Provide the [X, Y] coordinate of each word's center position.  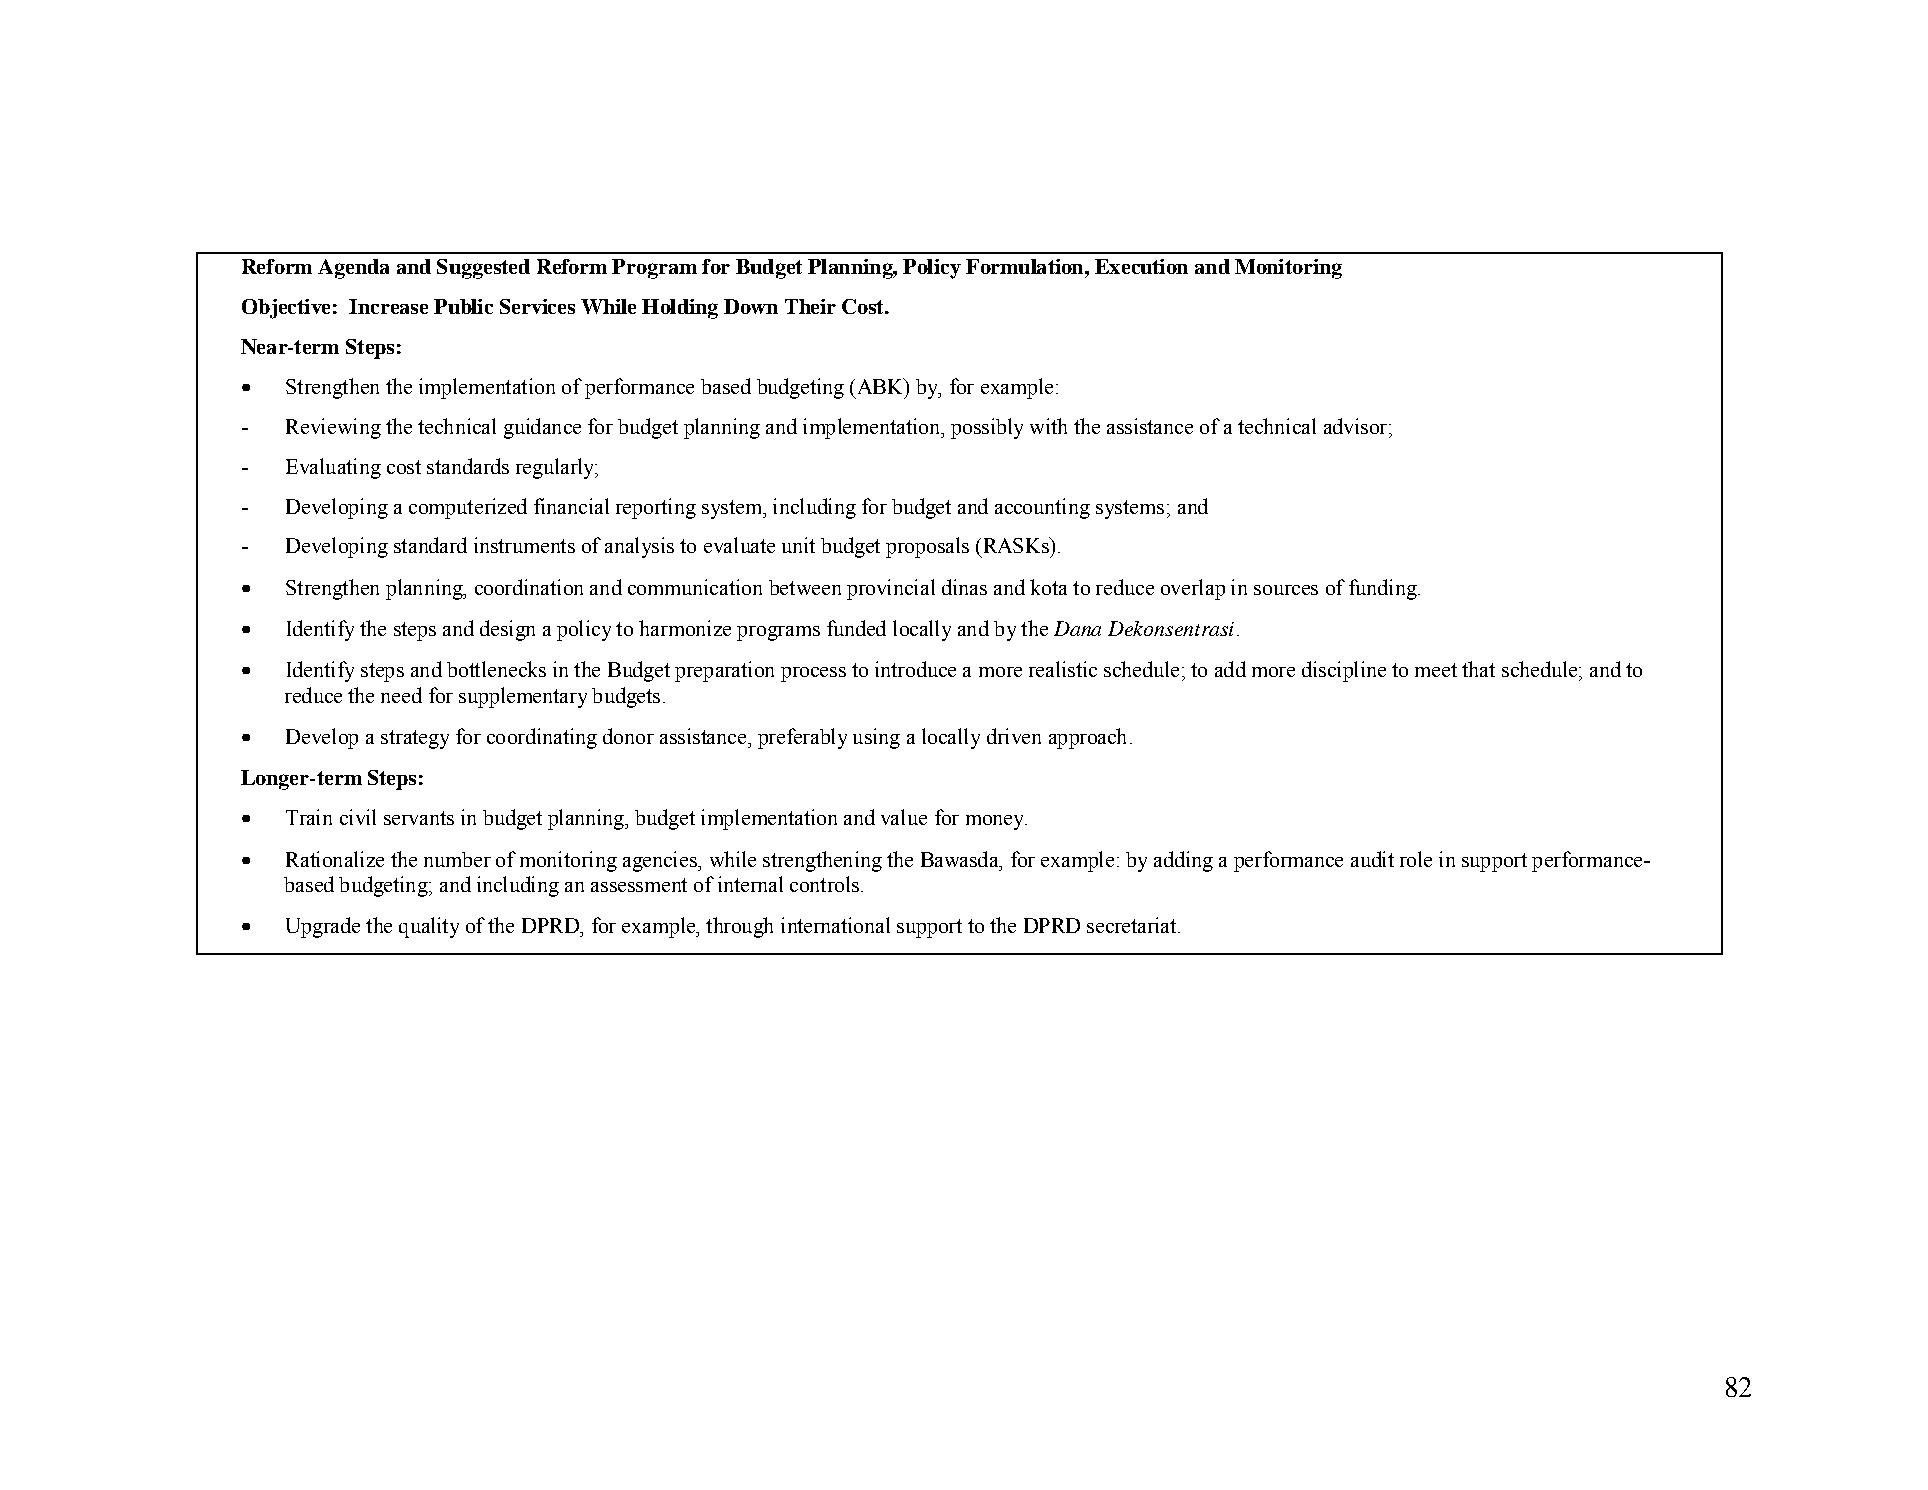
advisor [1355, 426]
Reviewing [333, 428]
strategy [415, 739]
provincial [891, 589]
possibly [987, 428]
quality [429, 927]
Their [810, 306]
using [876, 738]
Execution [1141, 266]
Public [463, 306]
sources [1286, 590]
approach [1087, 738]
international [835, 925]
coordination [529, 587]
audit [1372, 859]
